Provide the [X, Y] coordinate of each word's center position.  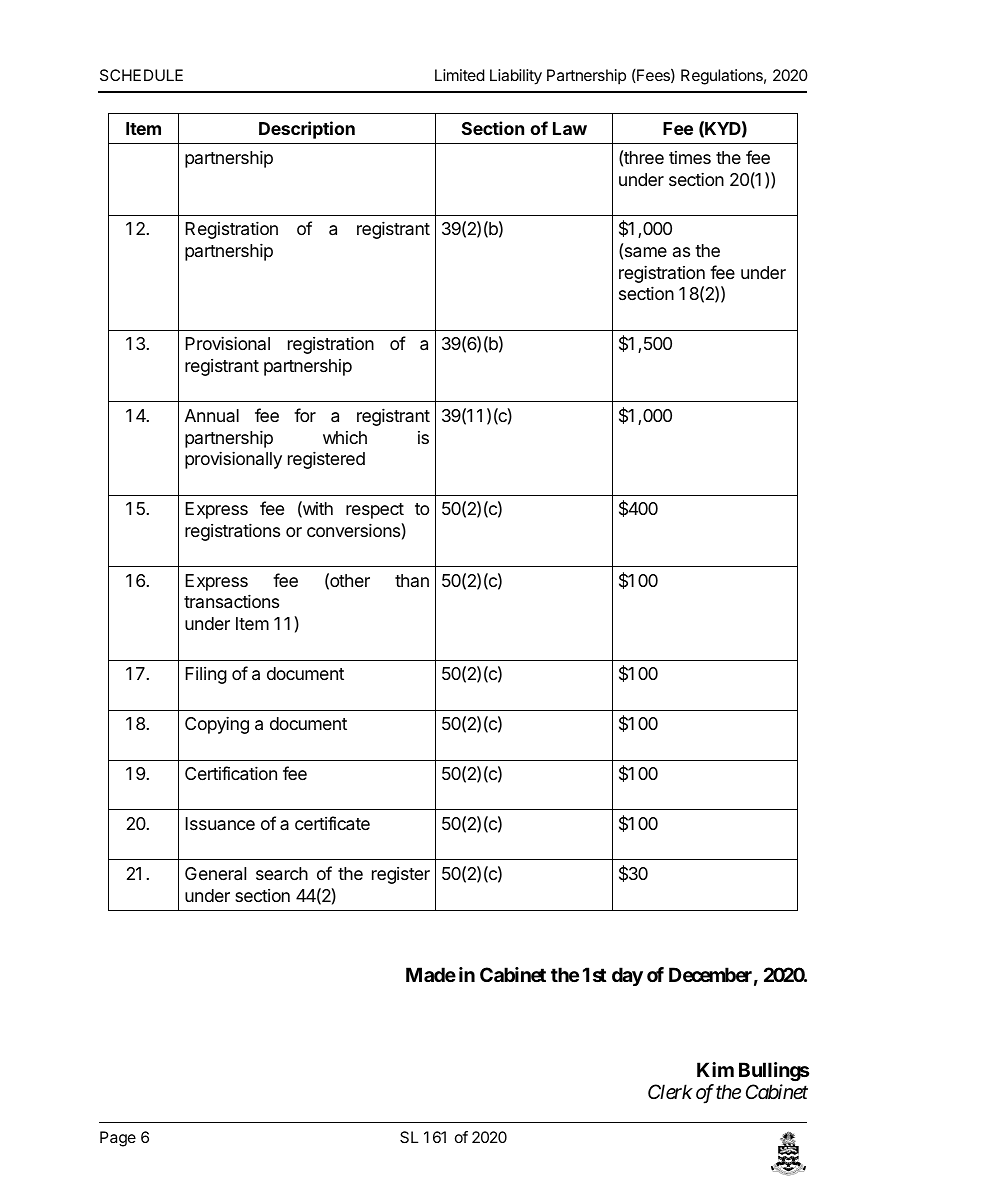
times [690, 157]
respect [375, 511]
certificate [332, 823]
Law [570, 128]
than [412, 580]
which [345, 437]
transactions [231, 601]
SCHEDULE [141, 75]
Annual [212, 415]
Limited [460, 75]
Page [118, 1139]
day [627, 976]
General [215, 874]
